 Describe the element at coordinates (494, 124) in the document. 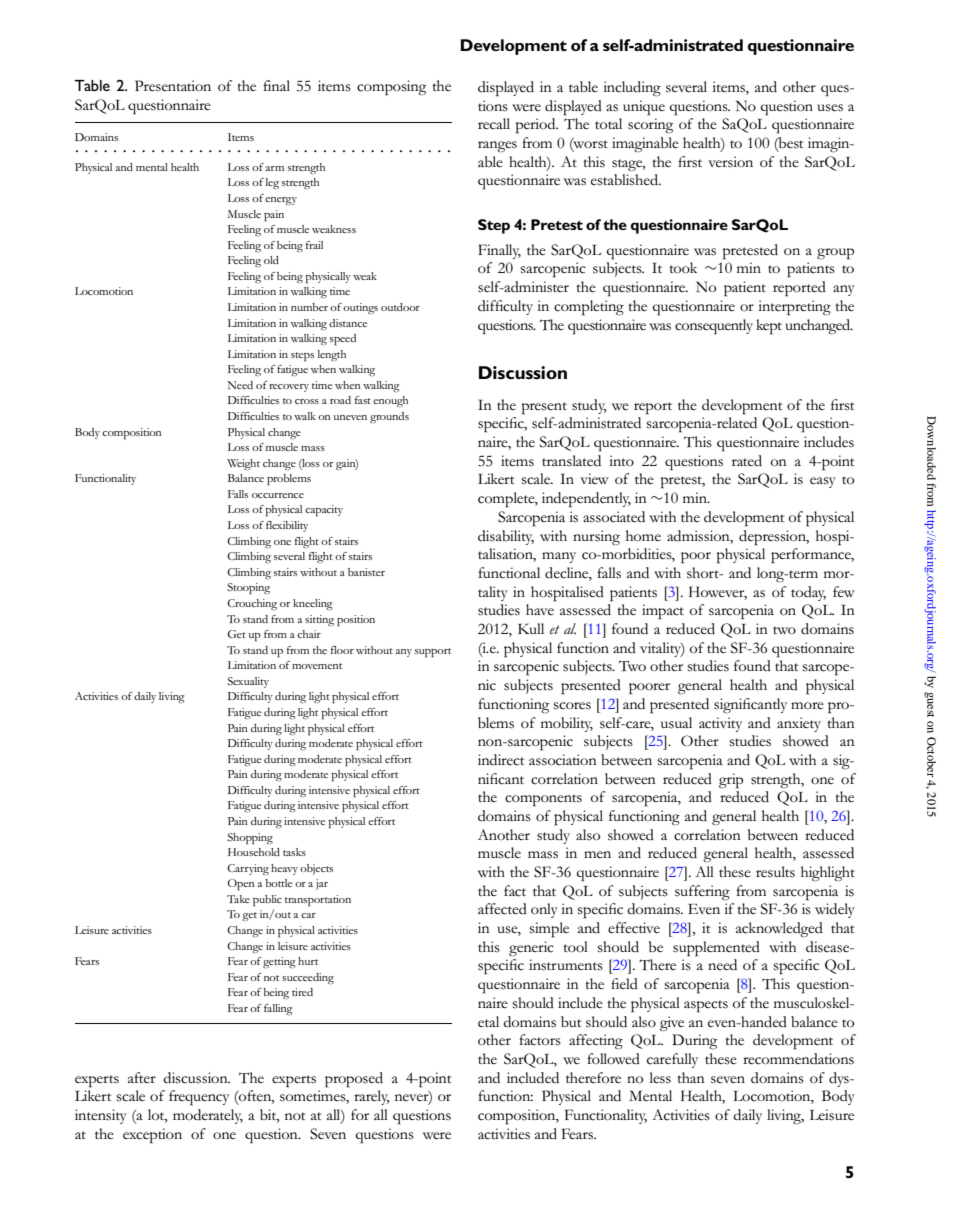

I see `recall` at that location.
